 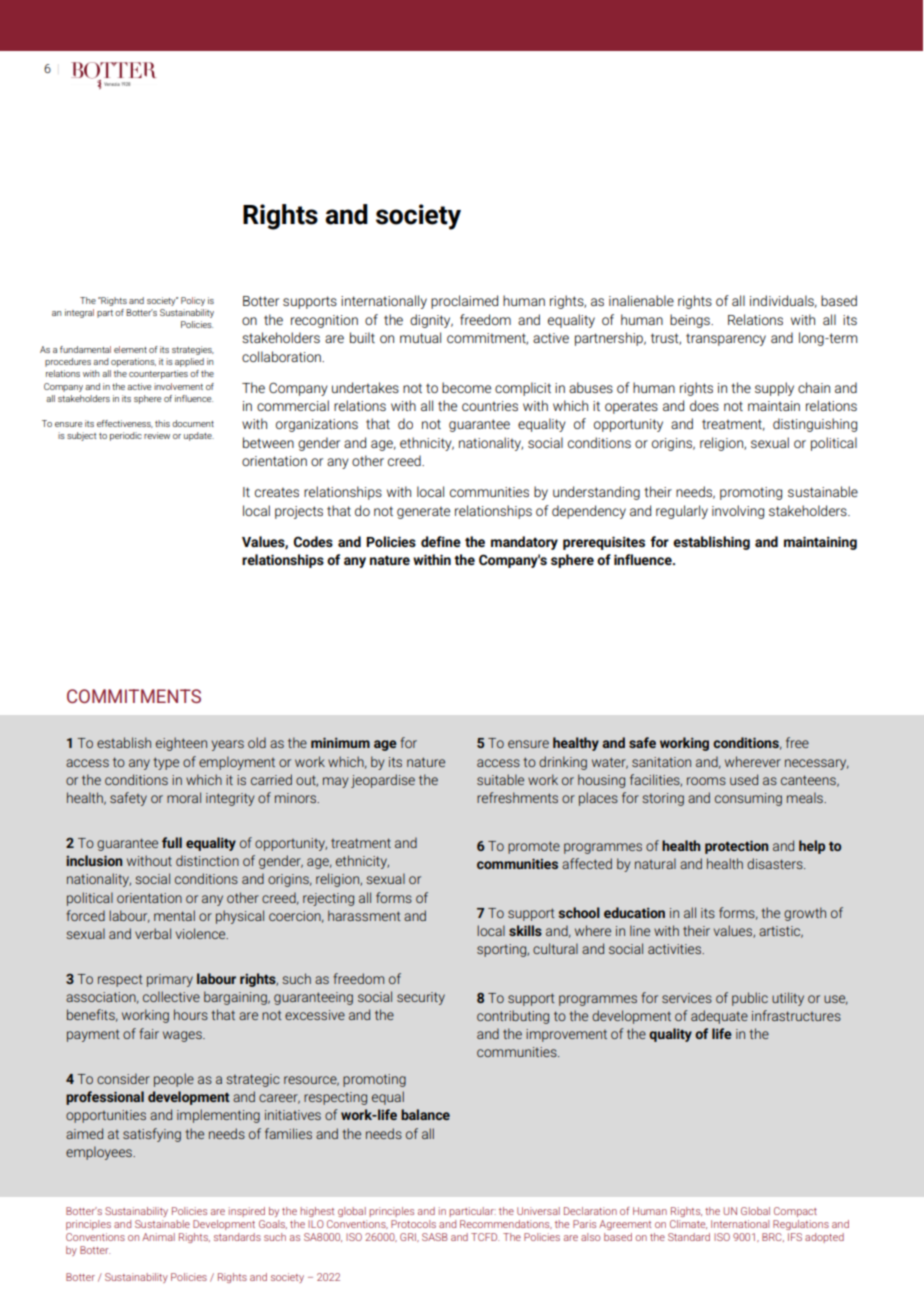 I want to click on Compact, so click(x=795, y=1212).
